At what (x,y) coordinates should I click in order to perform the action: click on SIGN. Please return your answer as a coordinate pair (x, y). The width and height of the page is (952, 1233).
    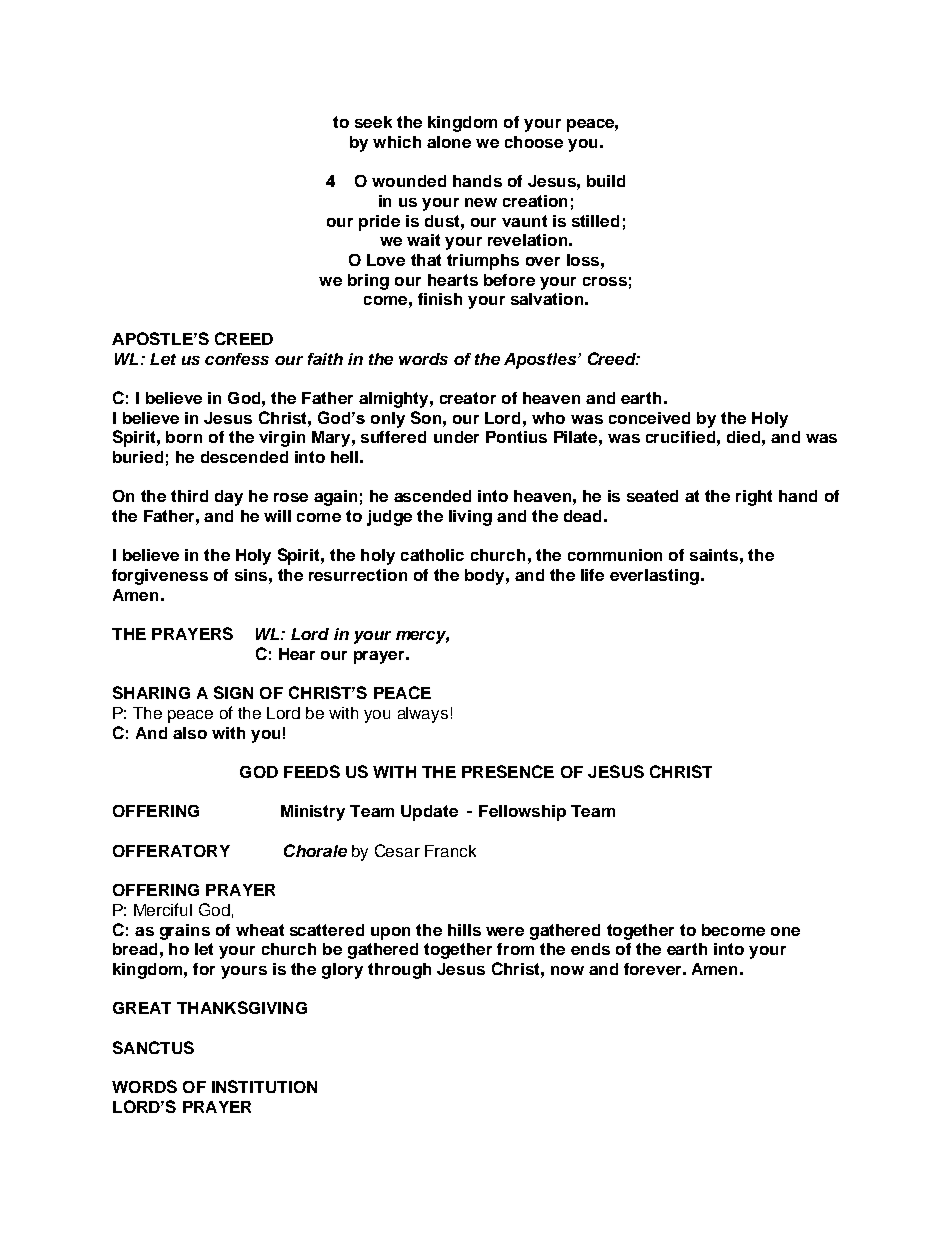
    Looking at the image, I should click on (233, 692).
